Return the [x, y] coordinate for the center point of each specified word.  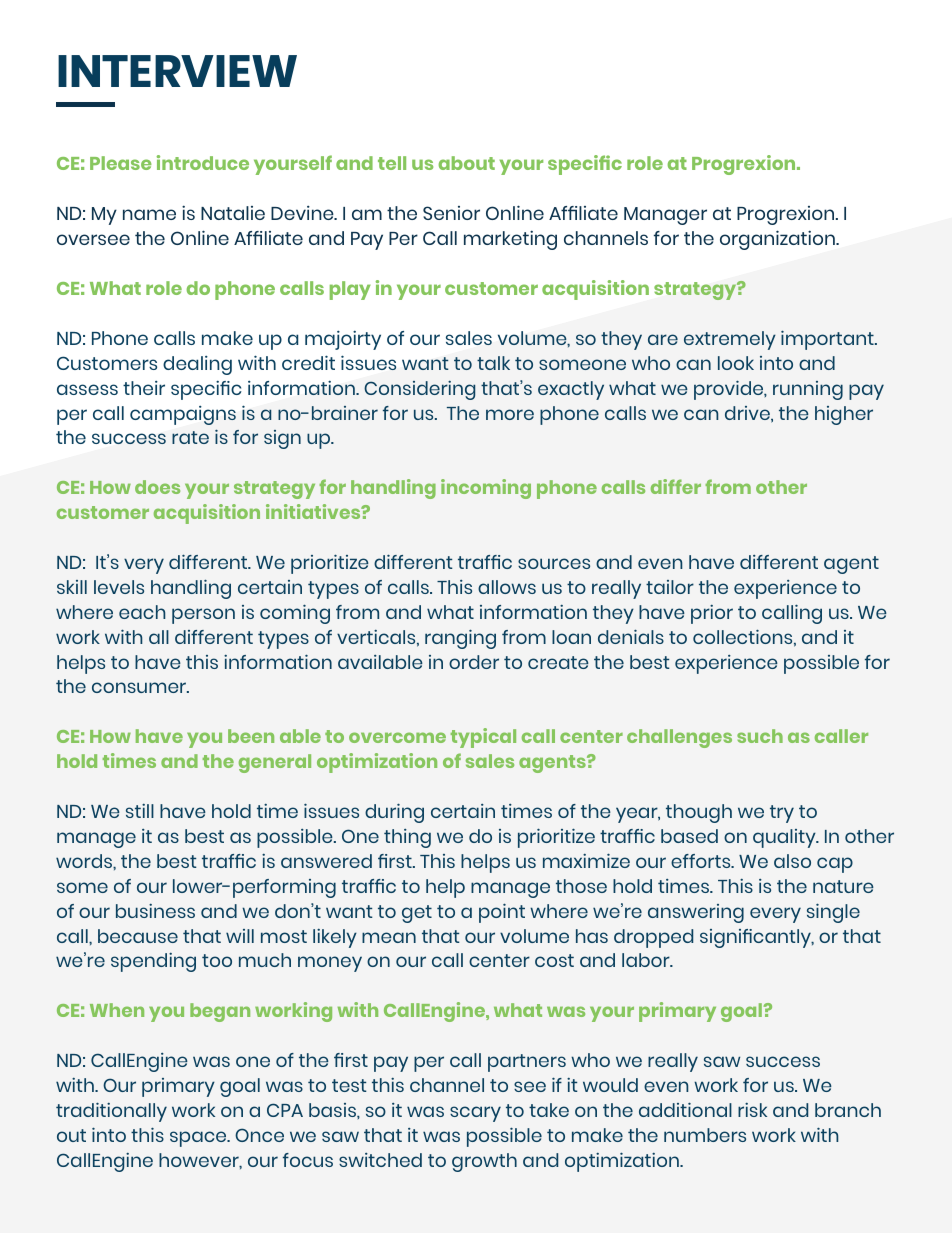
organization [778, 240]
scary [475, 1114]
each [142, 612]
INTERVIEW [177, 71]
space [199, 1139]
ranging [460, 639]
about [467, 163]
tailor [670, 587]
